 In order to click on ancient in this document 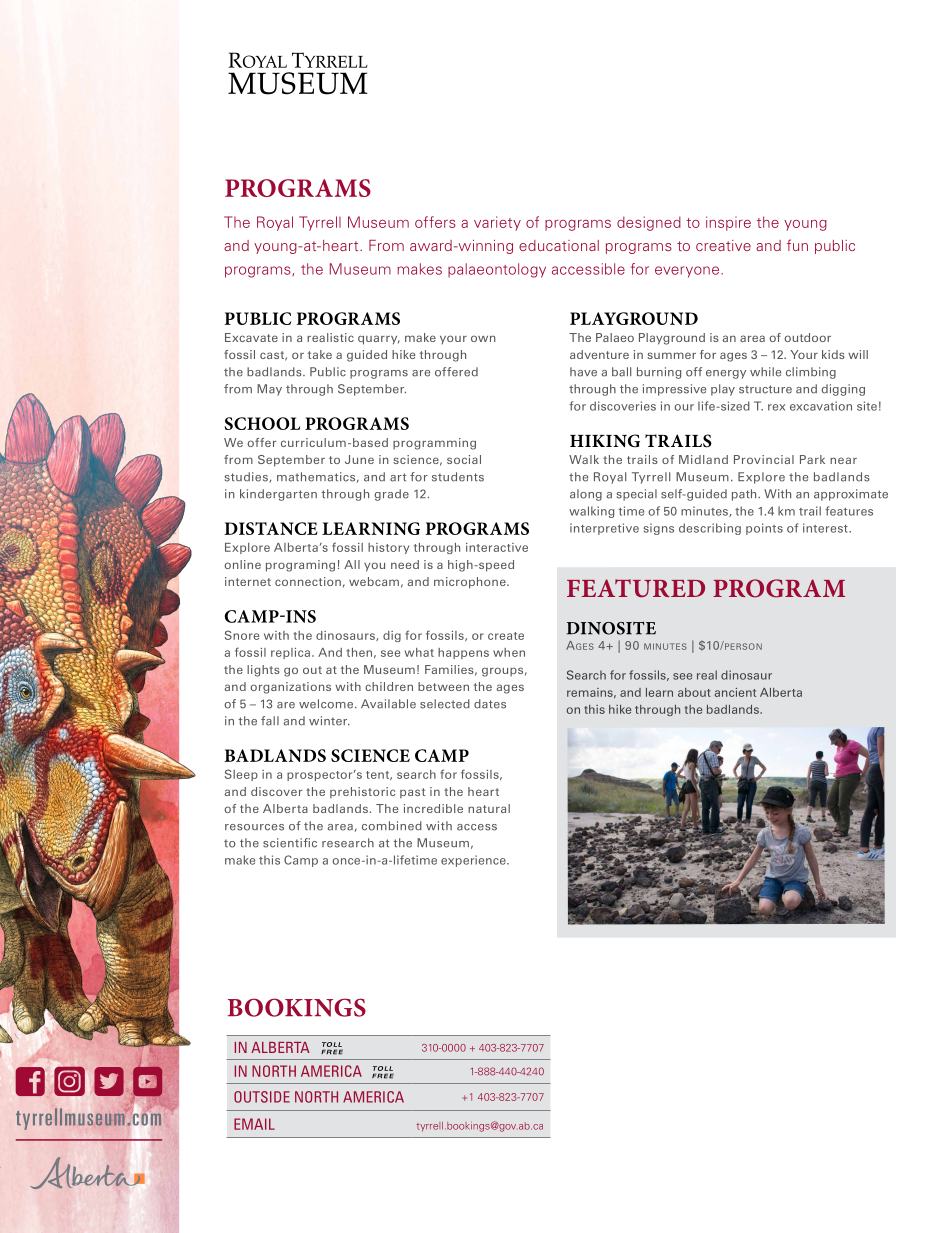, I will do `click(735, 692)`.
